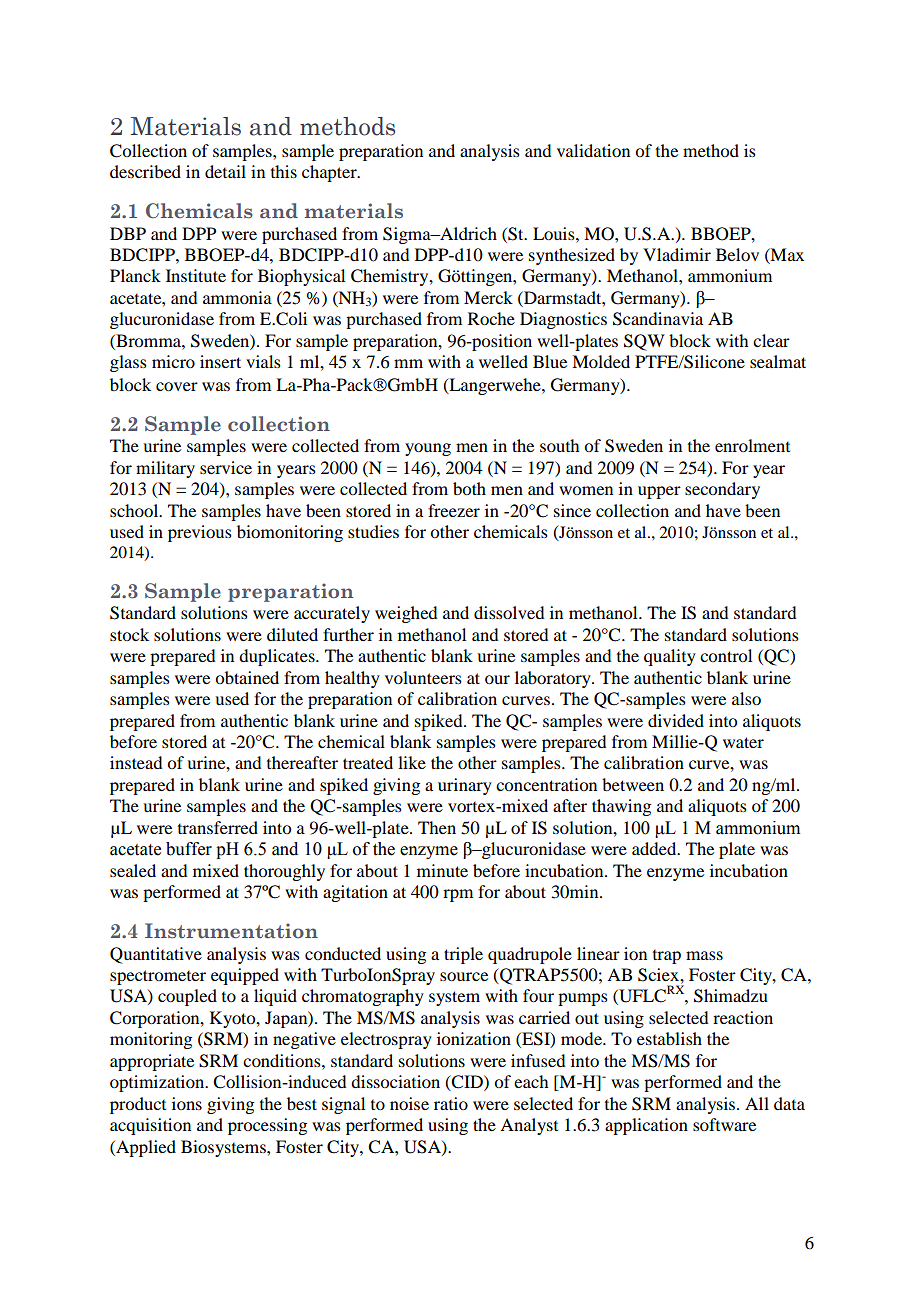 The image size is (924, 1309). What do you see at coordinates (724, 1124) in the screenshot?
I see `software` at bounding box center [724, 1124].
